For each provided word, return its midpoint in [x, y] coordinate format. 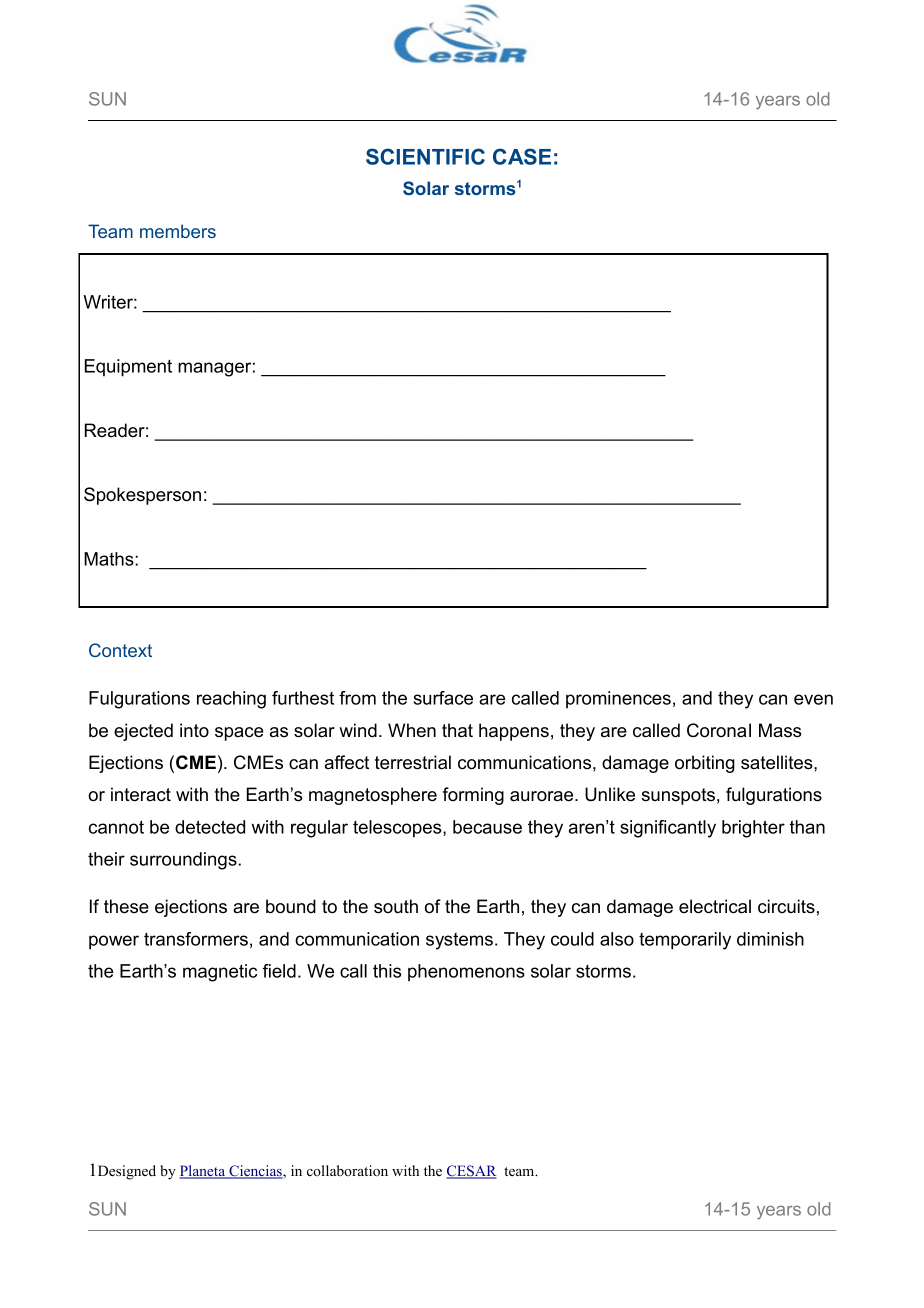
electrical [715, 906]
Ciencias [255, 1172]
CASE [522, 156]
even [813, 699]
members [178, 231]
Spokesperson [142, 496]
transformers [196, 939]
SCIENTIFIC [425, 156]
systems [459, 941]
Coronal [719, 730]
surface [443, 698]
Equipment [128, 368]
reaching [231, 700]
